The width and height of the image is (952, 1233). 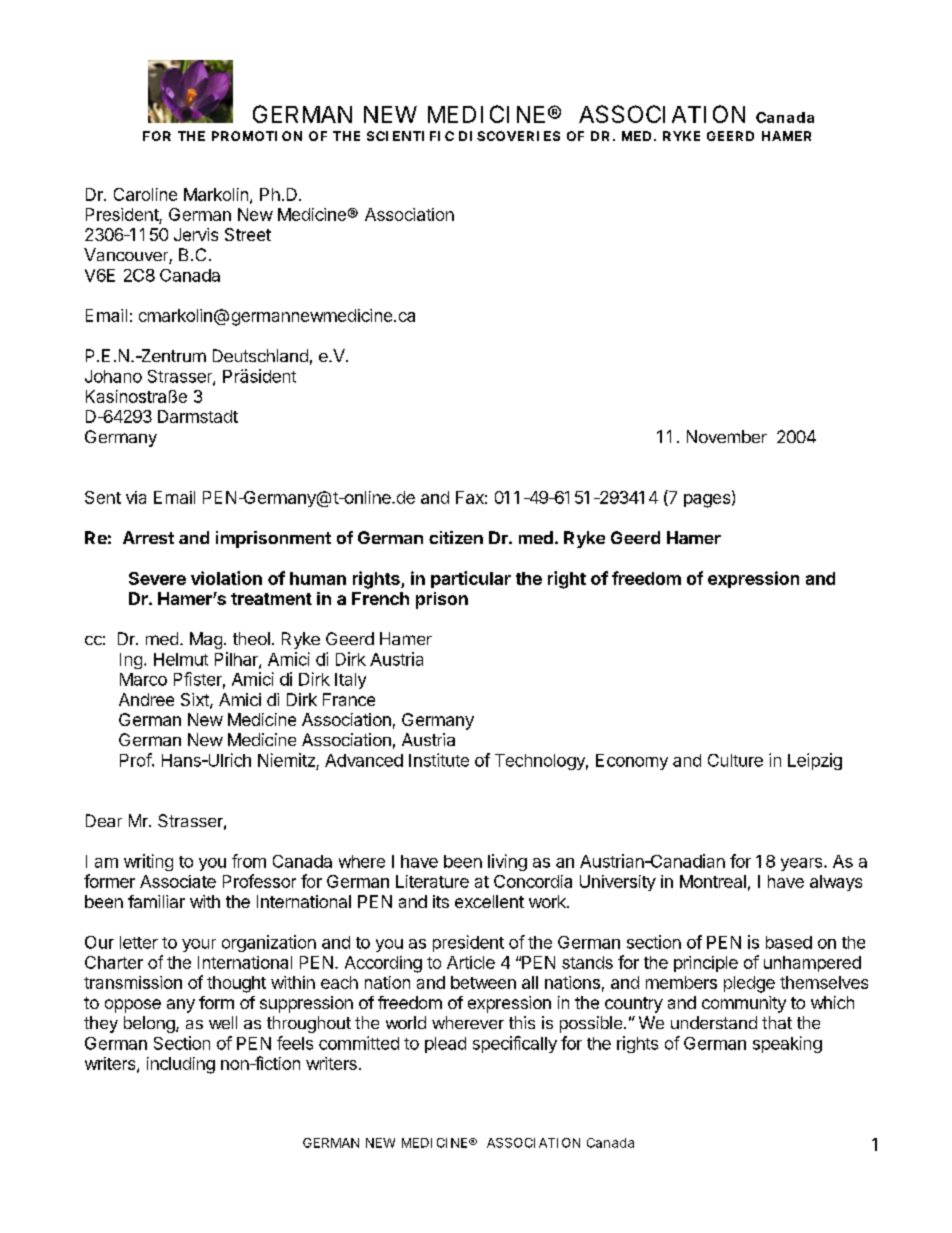 I want to click on well, so click(x=223, y=1022).
